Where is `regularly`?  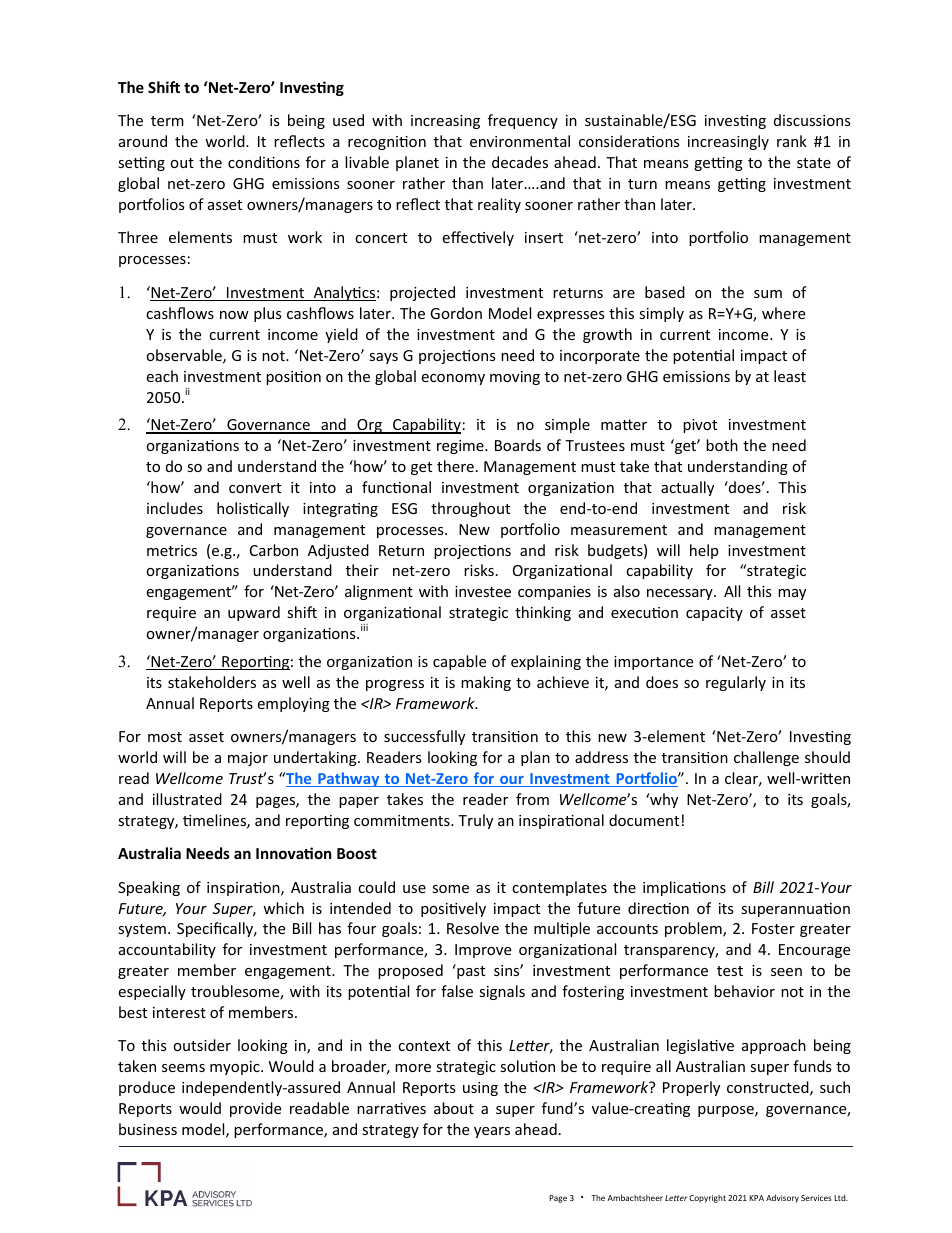
regularly is located at coordinates (736, 683).
